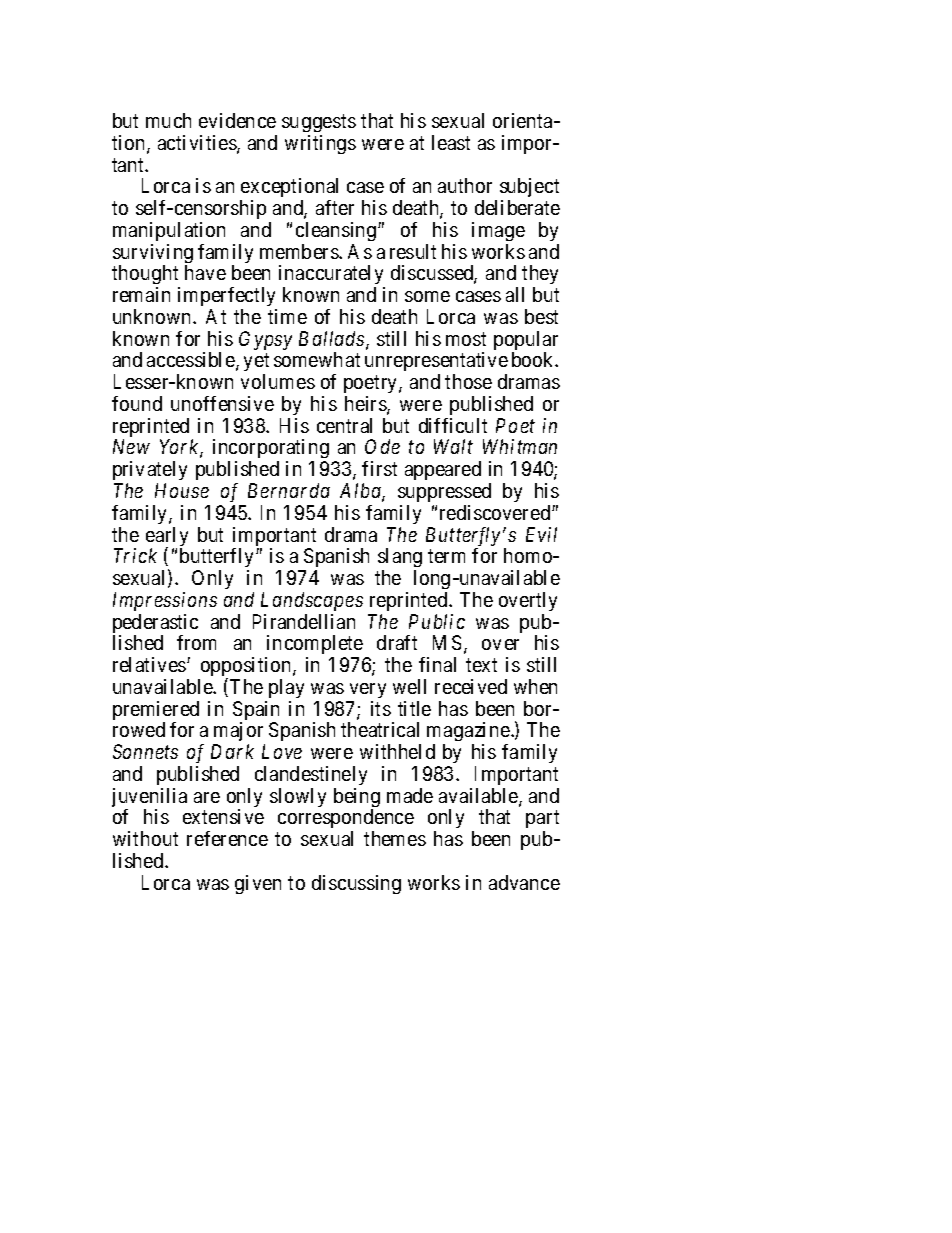  I want to click on least, so click(451, 142).
